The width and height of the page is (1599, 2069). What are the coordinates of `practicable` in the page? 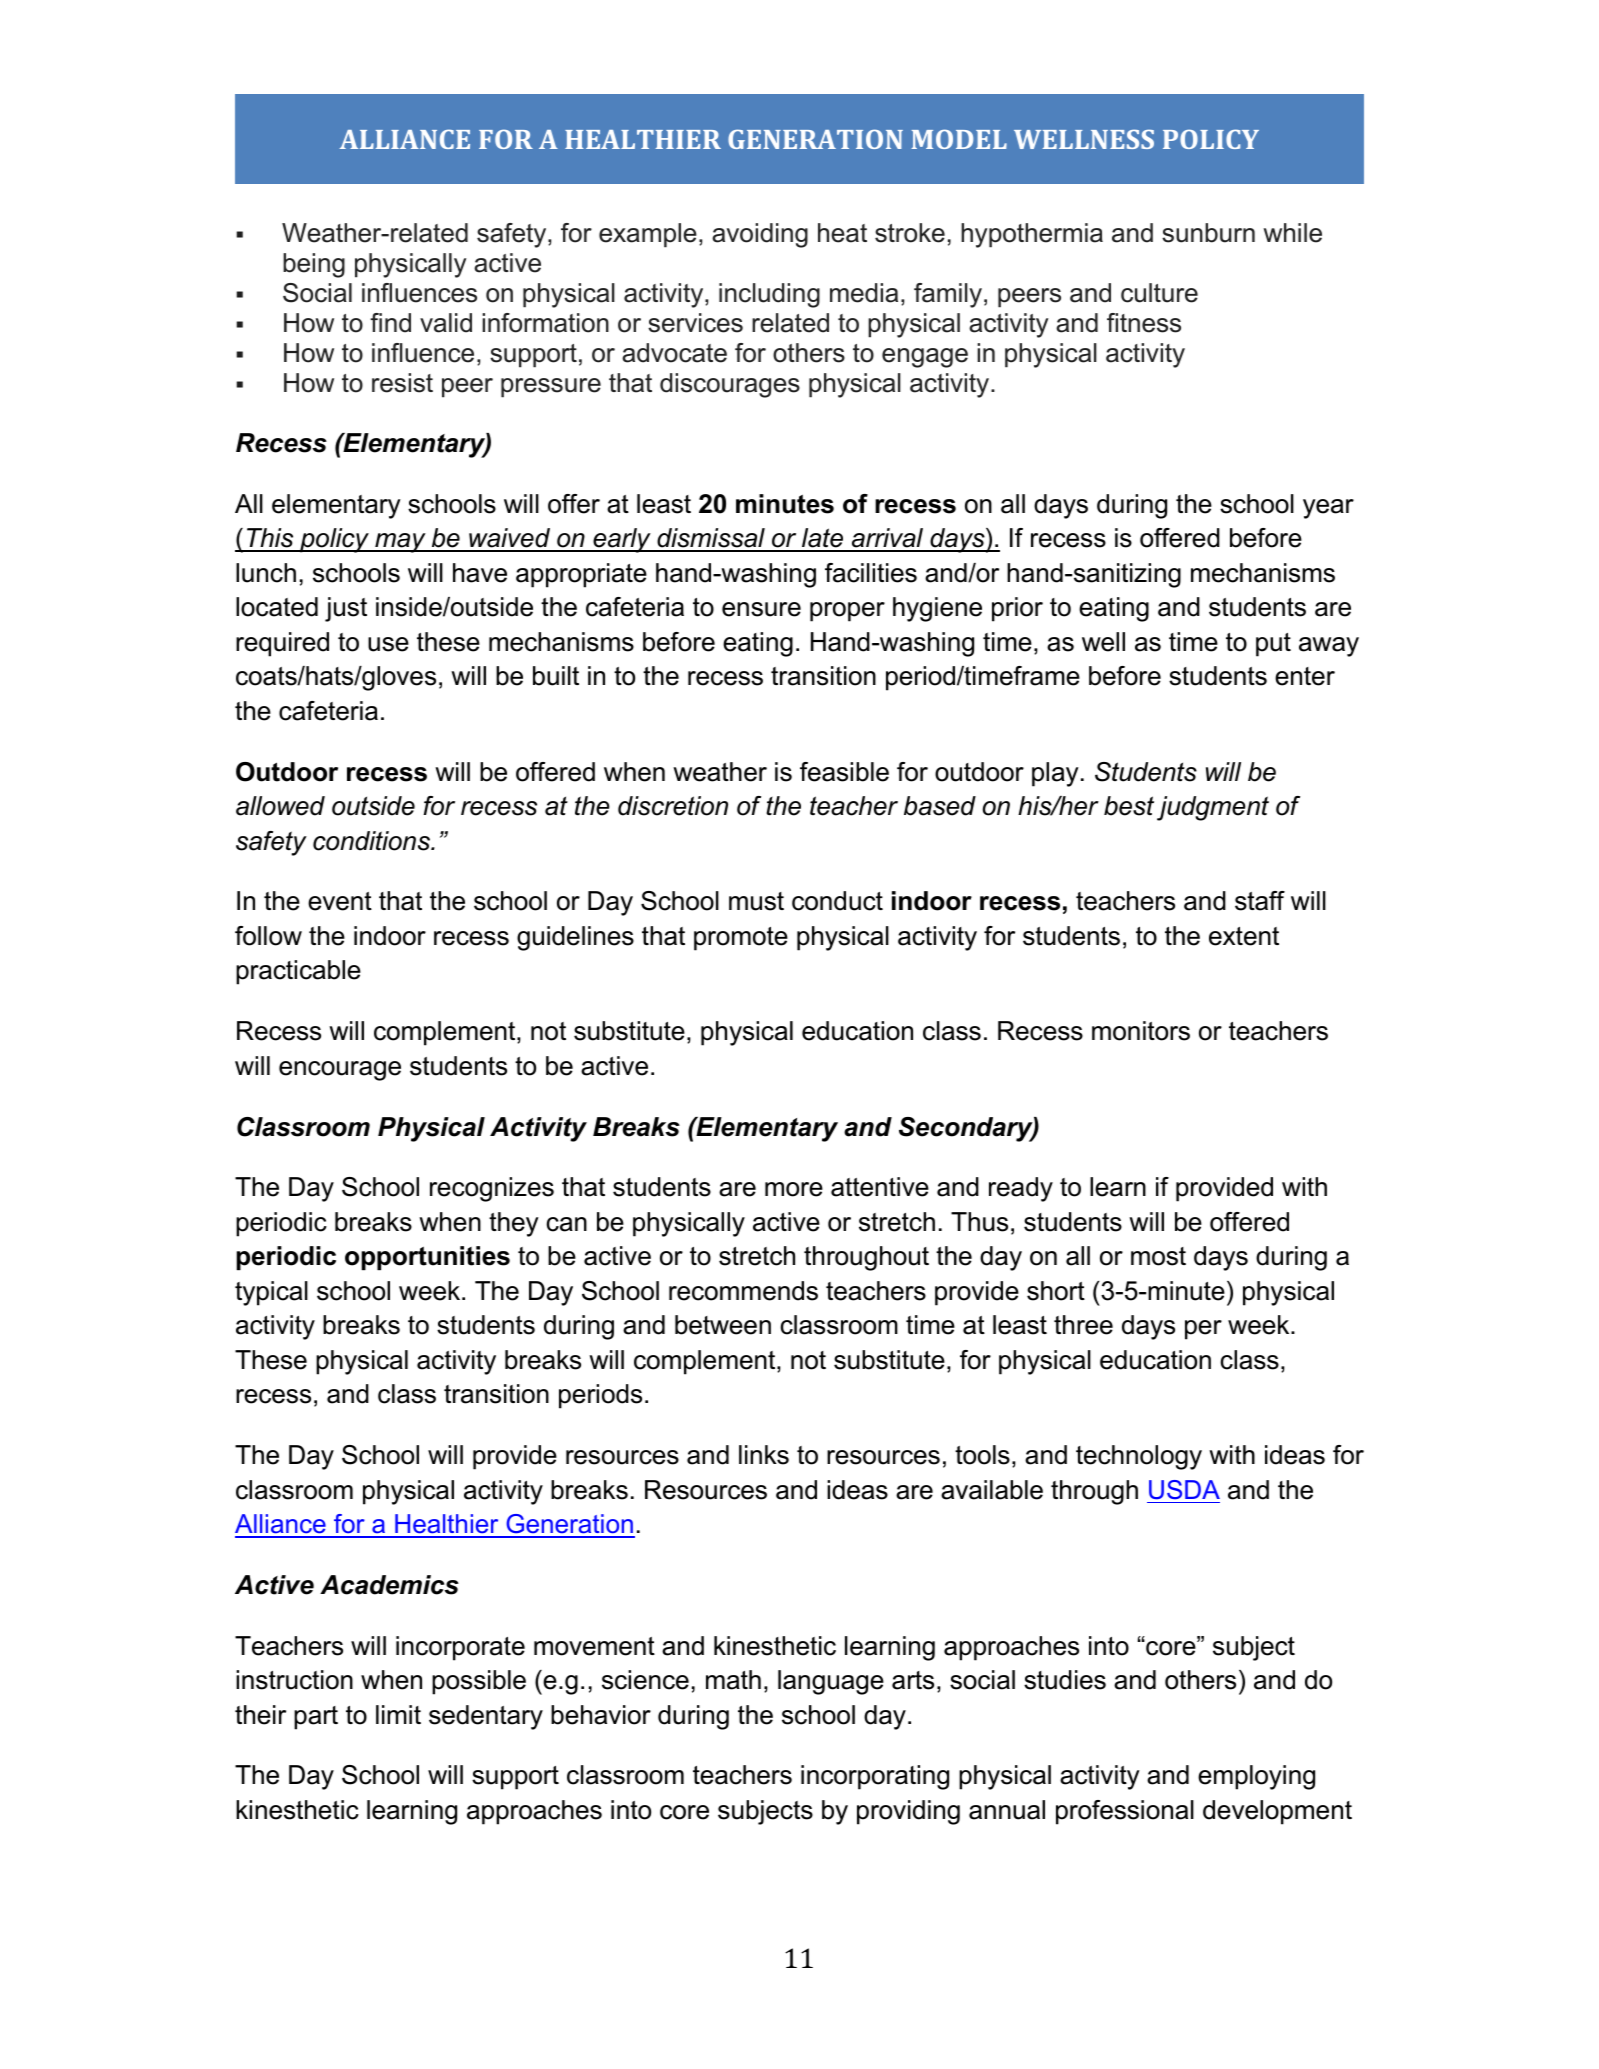 It's located at (298, 972).
